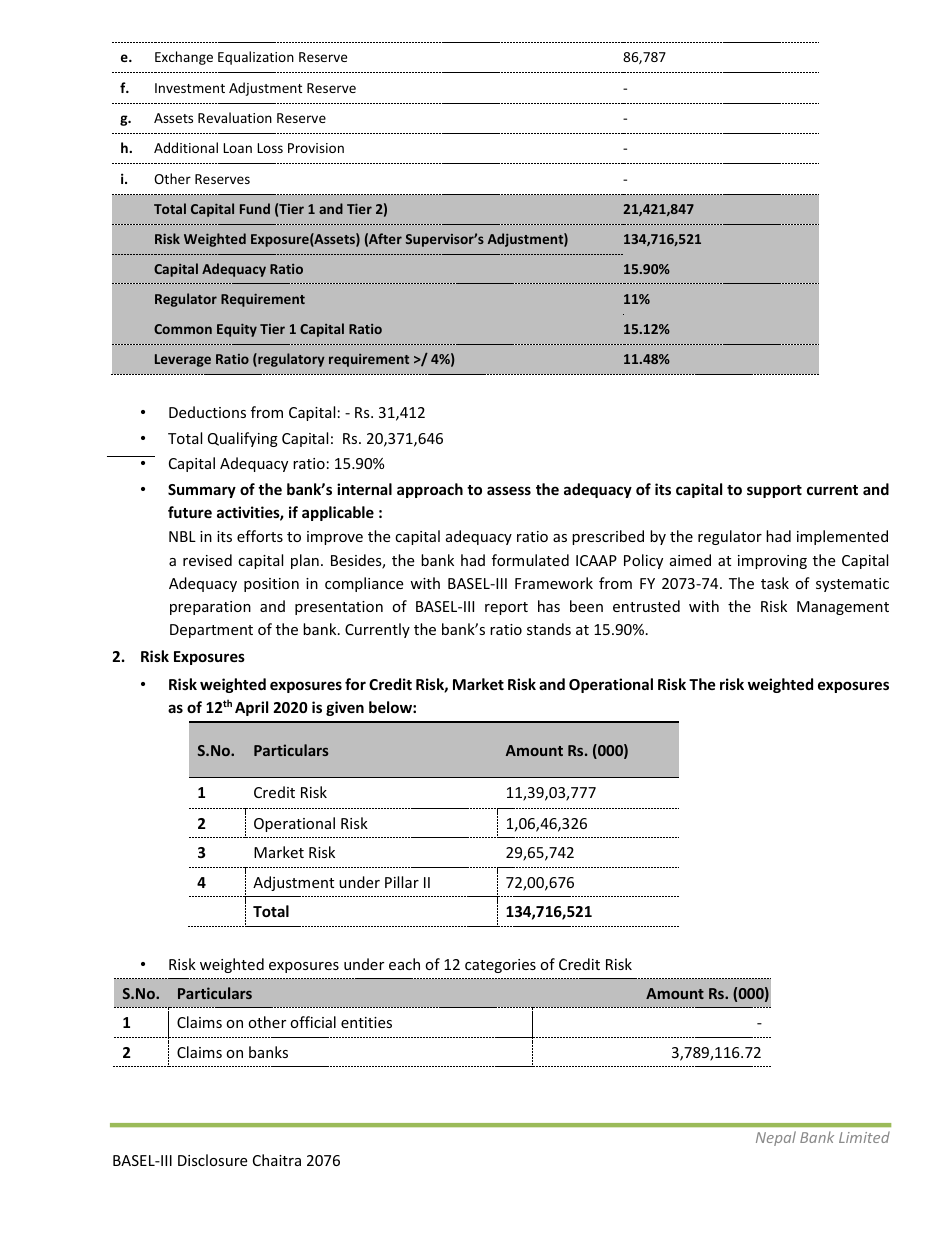 The height and width of the page is (1233, 952). What do you see at coordinates (316, 148) in the page?
I see `Provision` at bounding box center [316, 148].
